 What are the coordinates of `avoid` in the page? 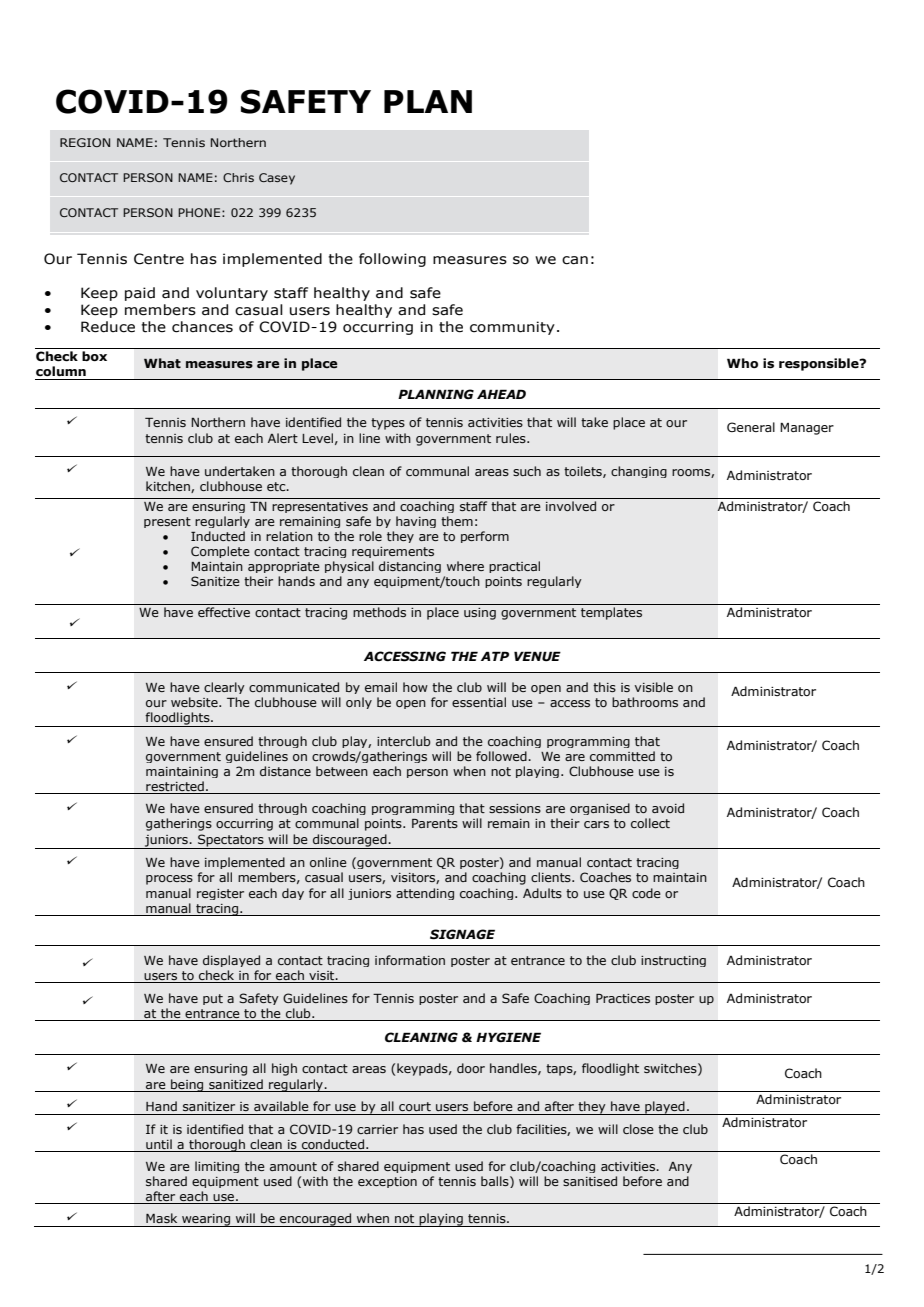 It's located at (668, 808).
